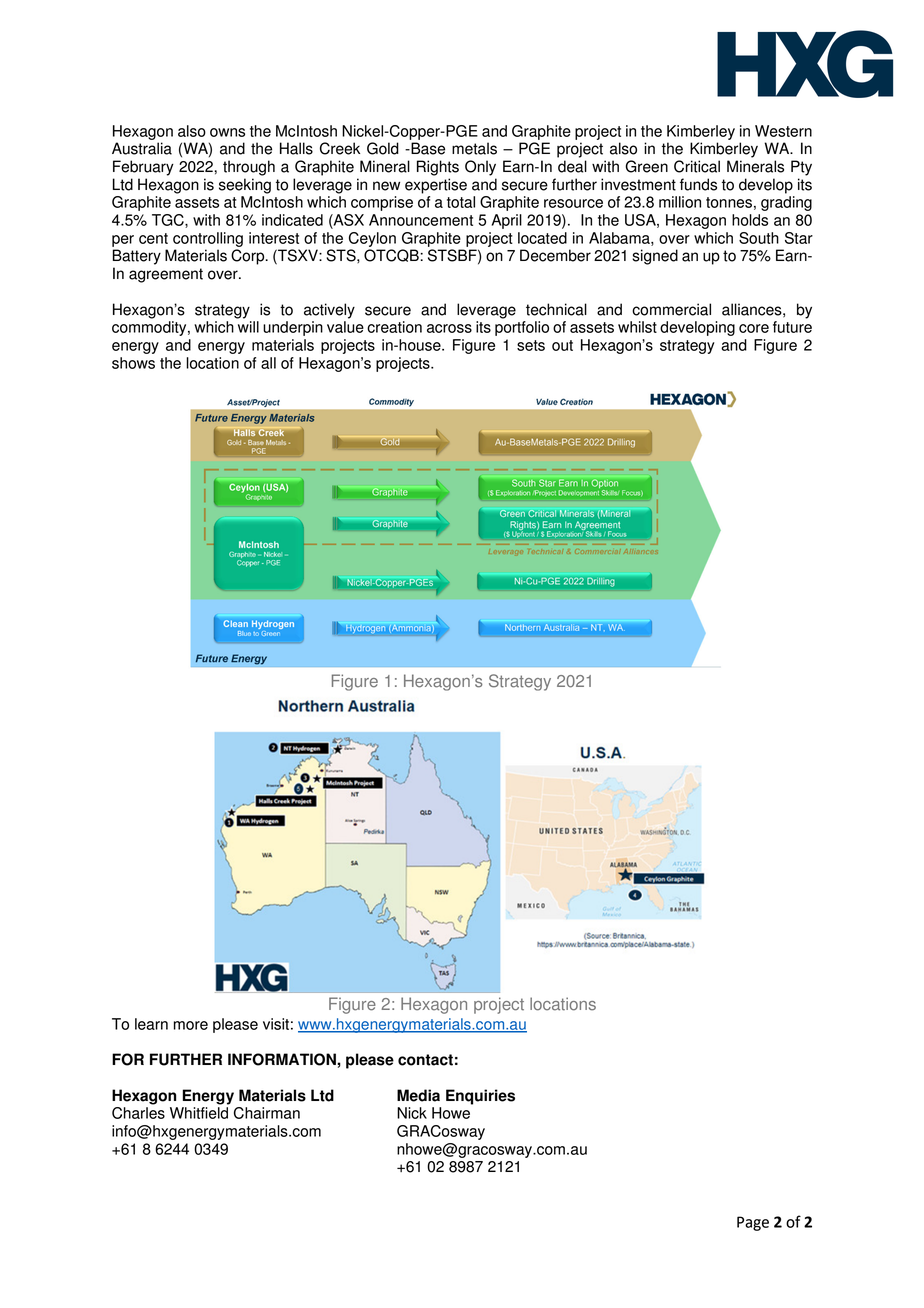 The width and height of the screenshot is (924, 1308). What do you see at coordinates (480, 1097) in the screenshot?
I see `Enquiries` at bounding box center [480, 1097].
